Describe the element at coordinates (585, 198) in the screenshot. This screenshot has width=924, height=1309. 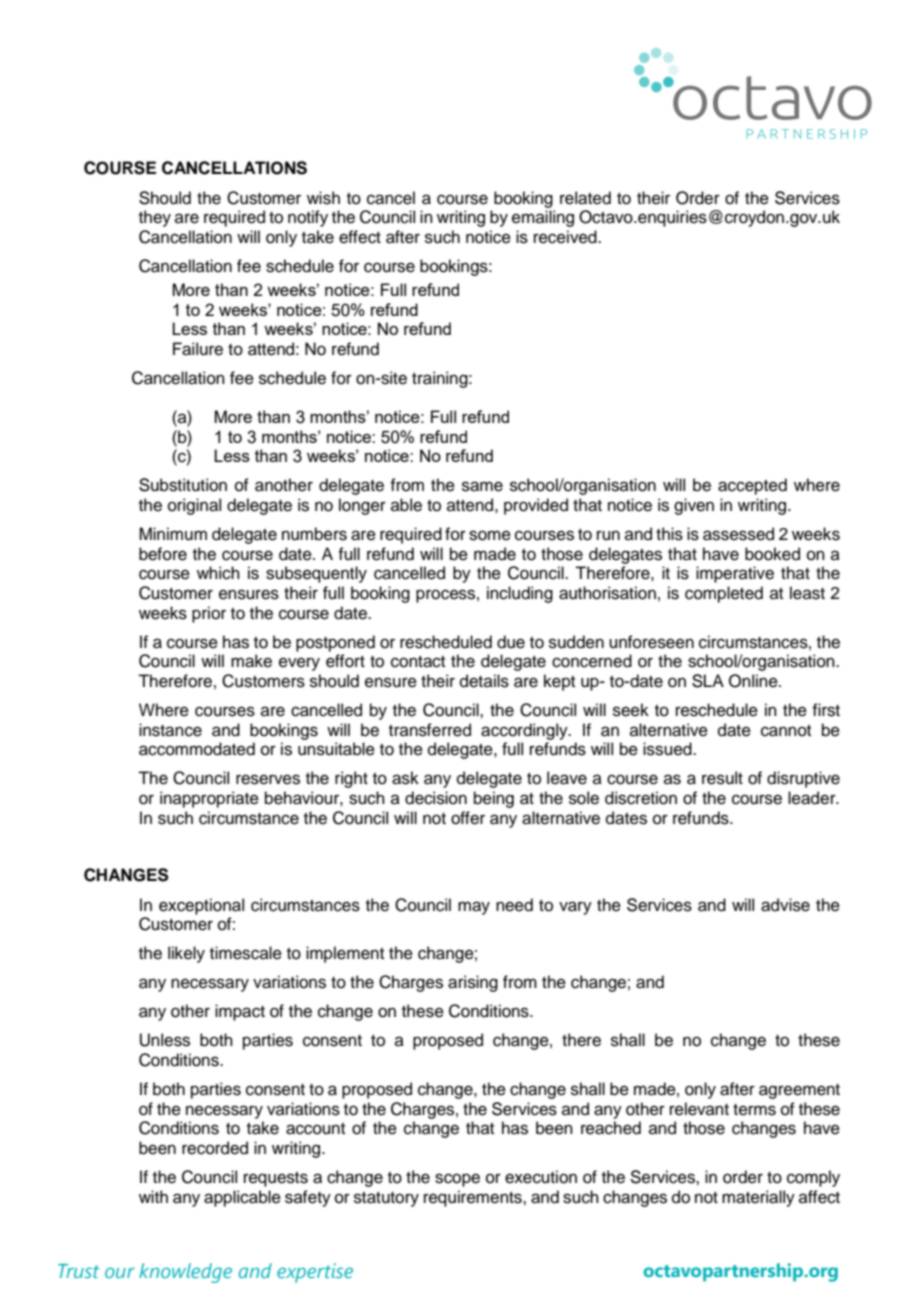
I see `related` at that location.
